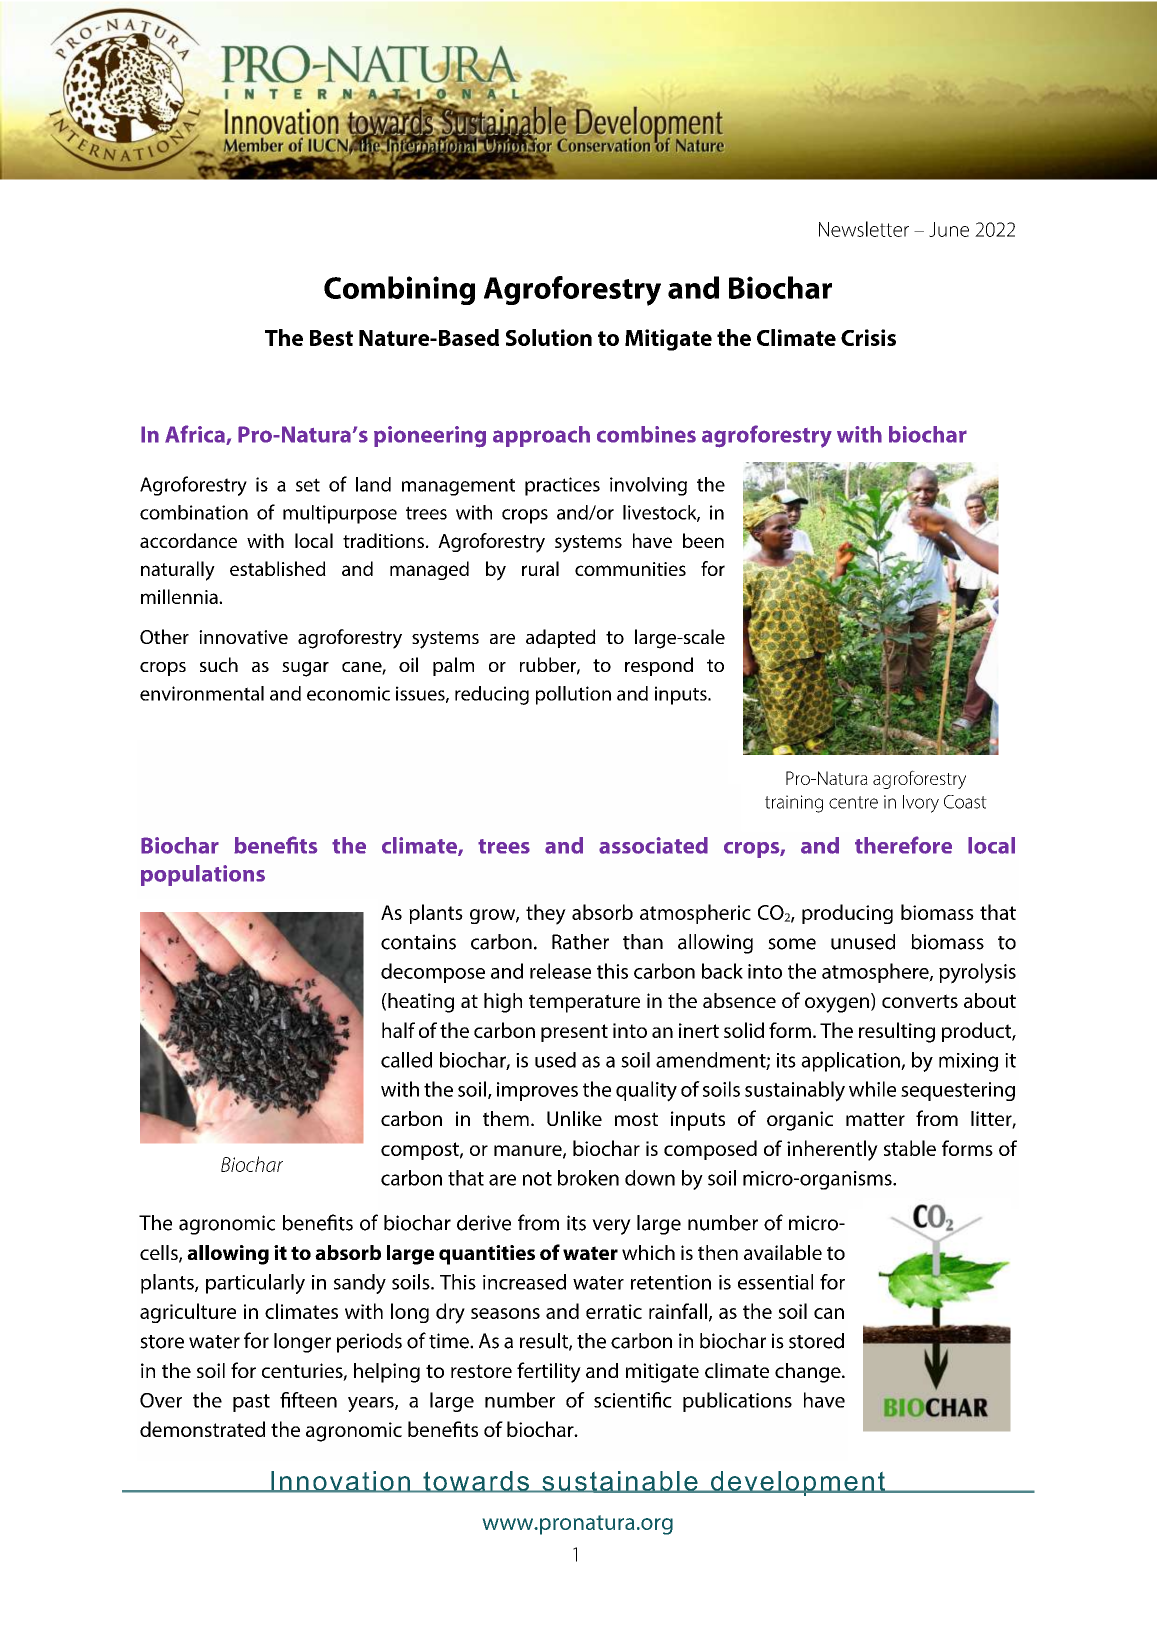  Describe the element at coordinates (620, 1482) in the screenshot. I see `sustainable` at that location.
